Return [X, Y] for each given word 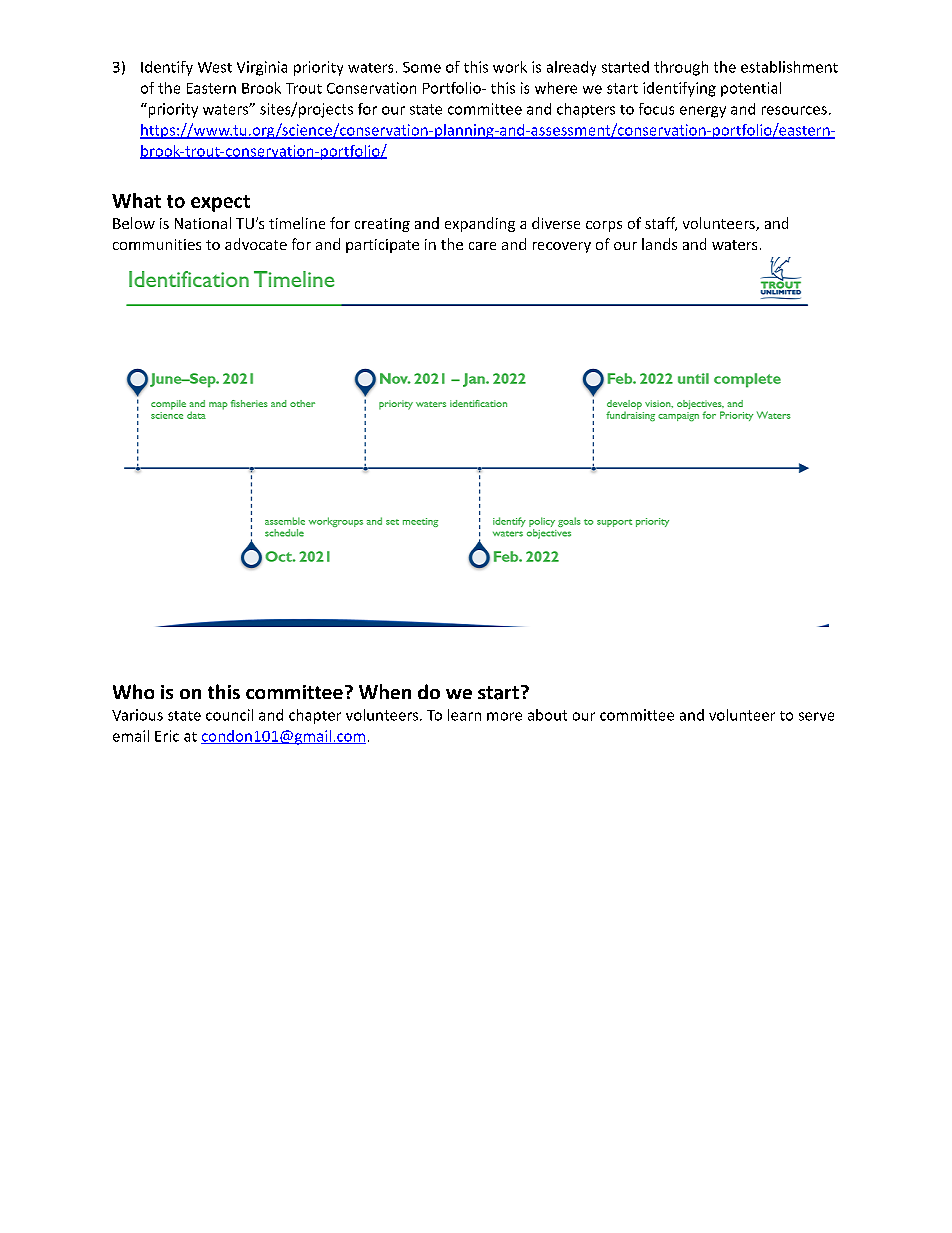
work [510, 67]
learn [464, 715]
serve [816, 716]
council [229, 715]
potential [751, 89]
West [215, 67]
